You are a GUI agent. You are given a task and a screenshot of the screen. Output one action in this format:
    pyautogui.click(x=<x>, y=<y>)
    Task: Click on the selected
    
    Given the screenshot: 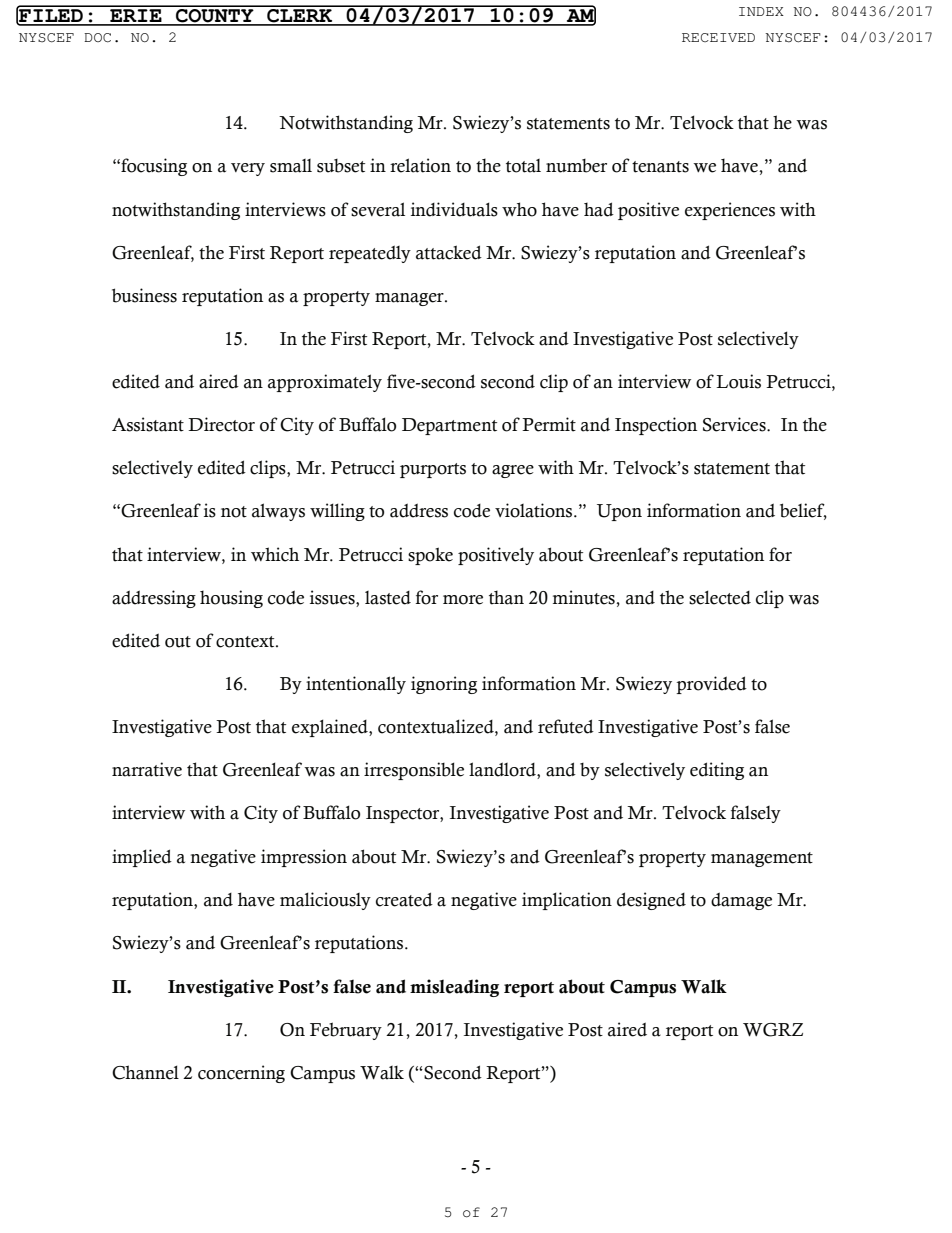 What is the action you would take?
    pyautogui.click(x=720, y=597)
